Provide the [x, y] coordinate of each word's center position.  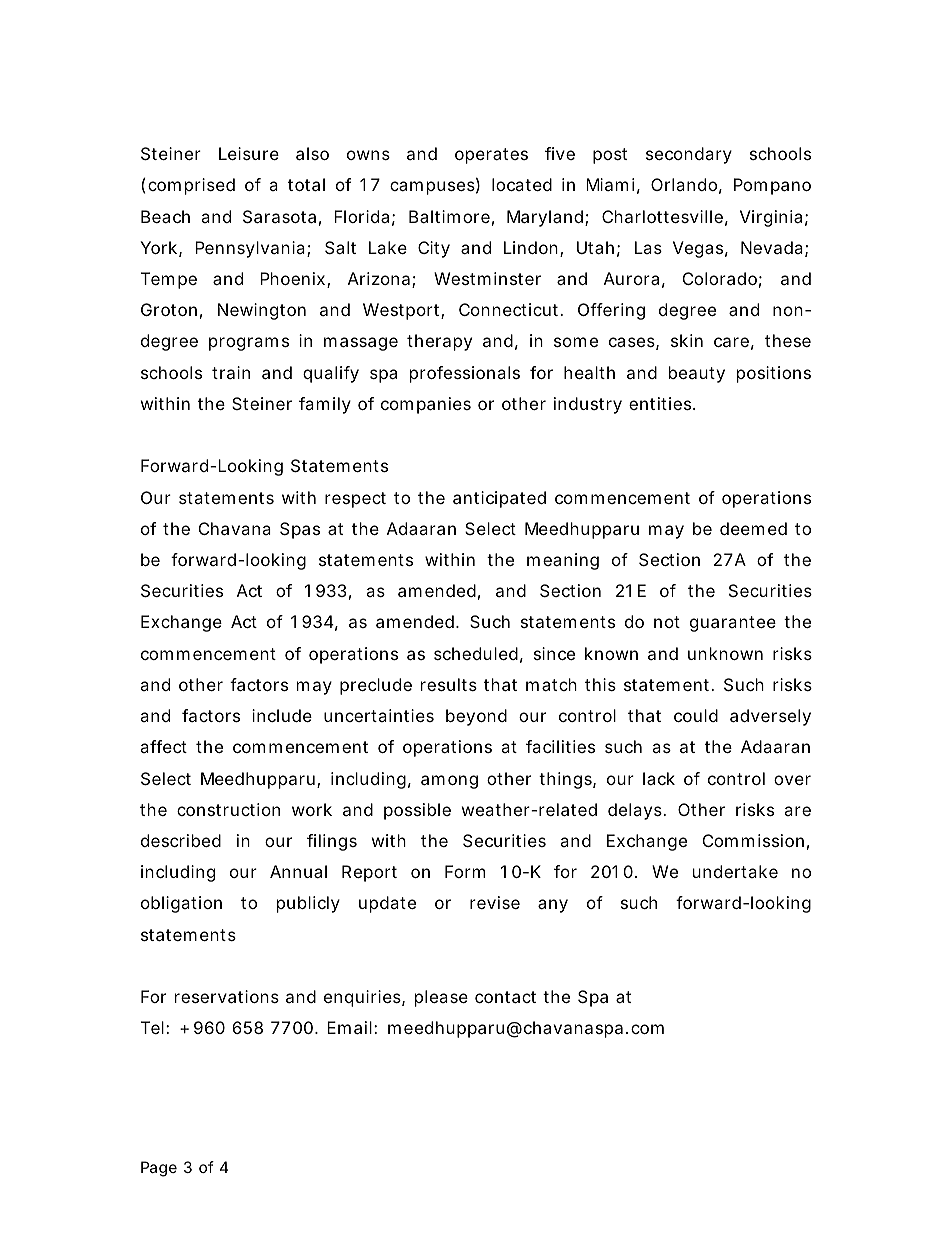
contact [505, 997]
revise [495, 902]
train [231, 372]
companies [426, 405]
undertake [735, 871]
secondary [689, 155]
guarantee [733, 624]
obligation [181, 904]
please [441, 998]
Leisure [249, 153]
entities [661, 403]
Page [159, 1169]
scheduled [476, 653]
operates [491, 156]
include [282, 715]
